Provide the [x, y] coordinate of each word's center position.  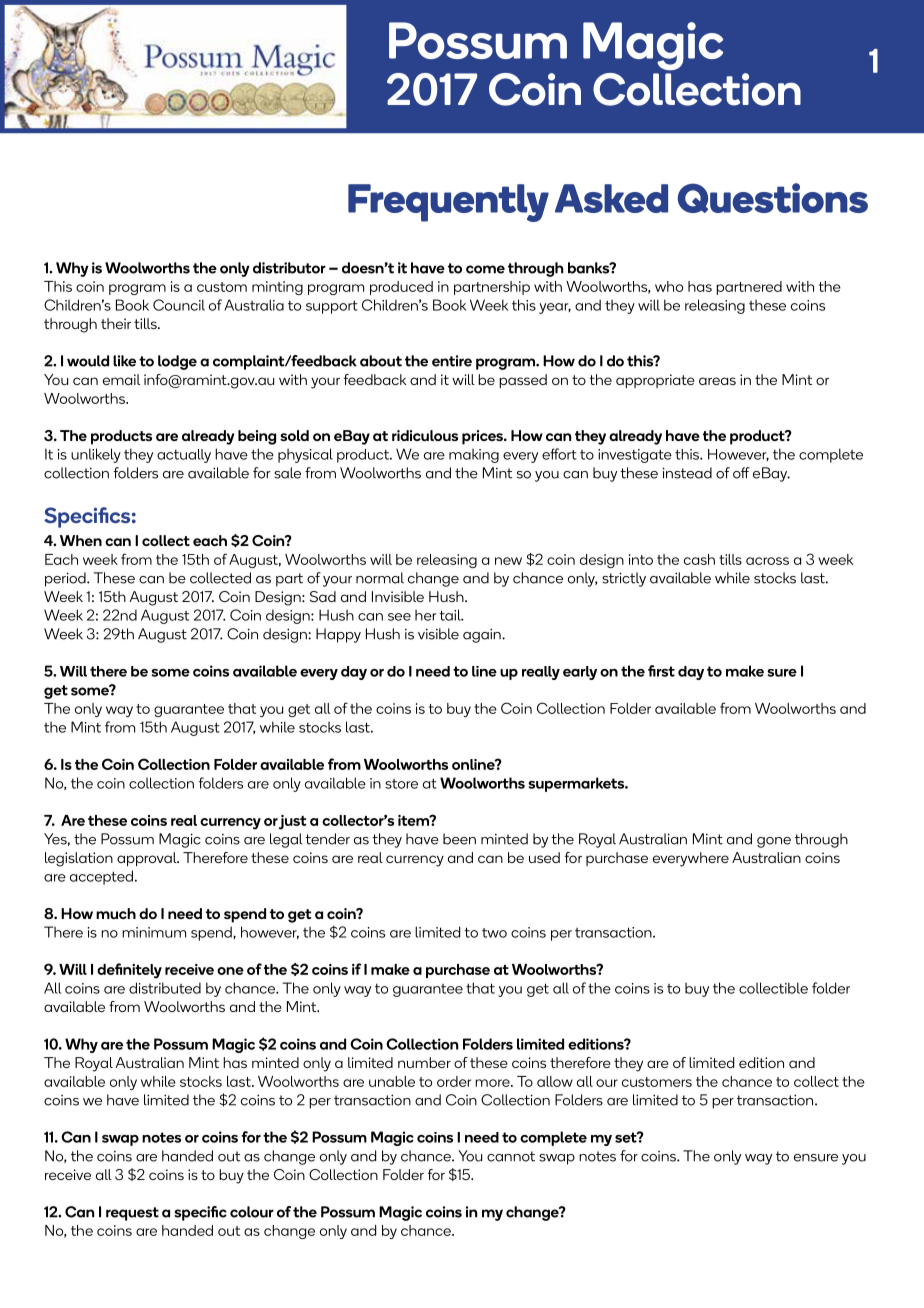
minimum [154, 932]
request [132, 1214]
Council [179, 305]
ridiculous [425, 435]
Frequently [448, 203]
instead [687, 473]
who [669, 286]
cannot [511, 1156]
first [661, 671]
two [494, 933]
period [66, 579]
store [401, 784]
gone [774, 842]
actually [184, 456]
